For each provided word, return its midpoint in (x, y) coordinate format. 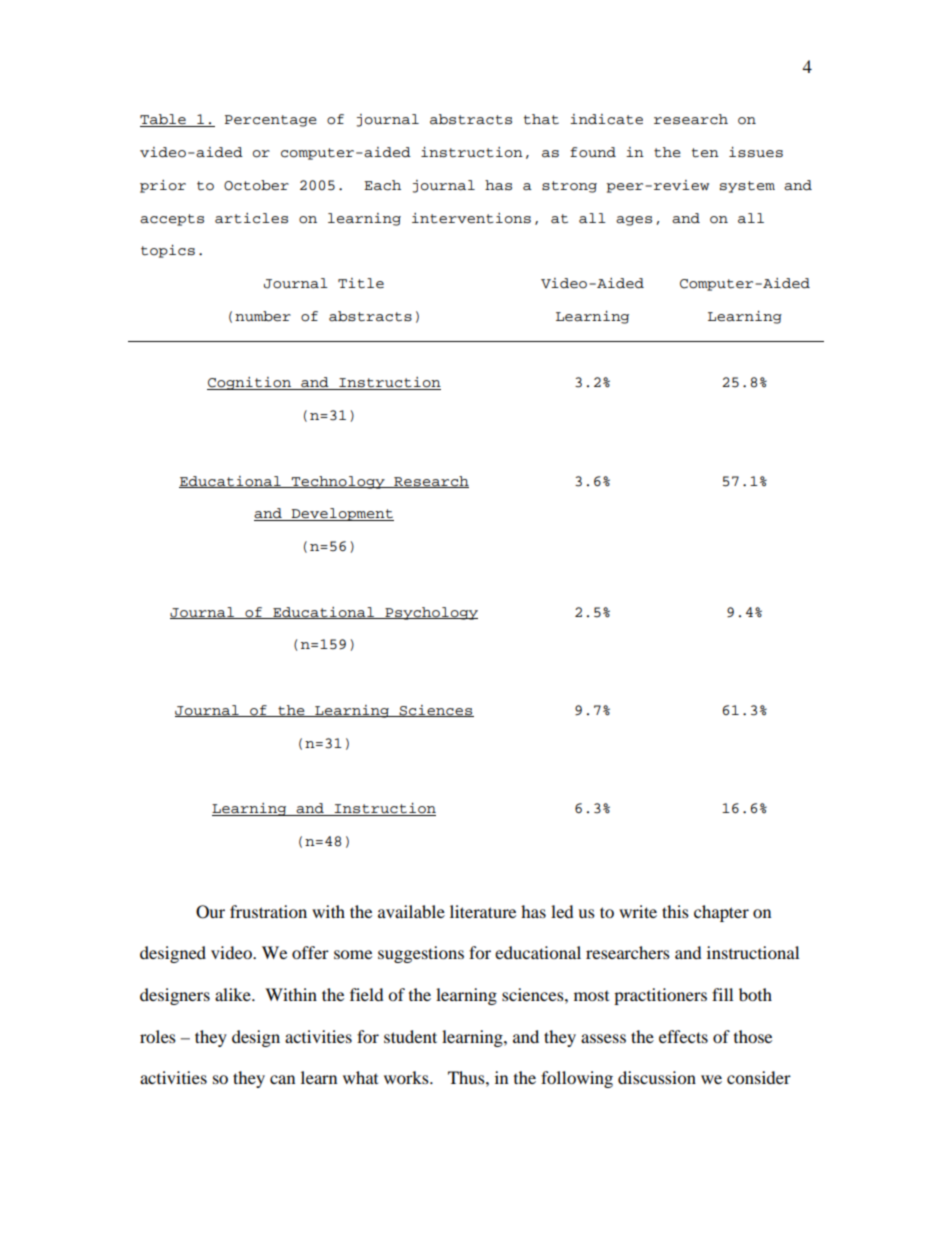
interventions (471, 218)
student (410, 1036)
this (675, 911)
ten (705, 153)
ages (634, 221)
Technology (338, 482)
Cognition (250, 383)
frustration (268, 911)
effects (683, 1036)
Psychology (430, 613)
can (282, 1079)
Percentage (271, 121)
